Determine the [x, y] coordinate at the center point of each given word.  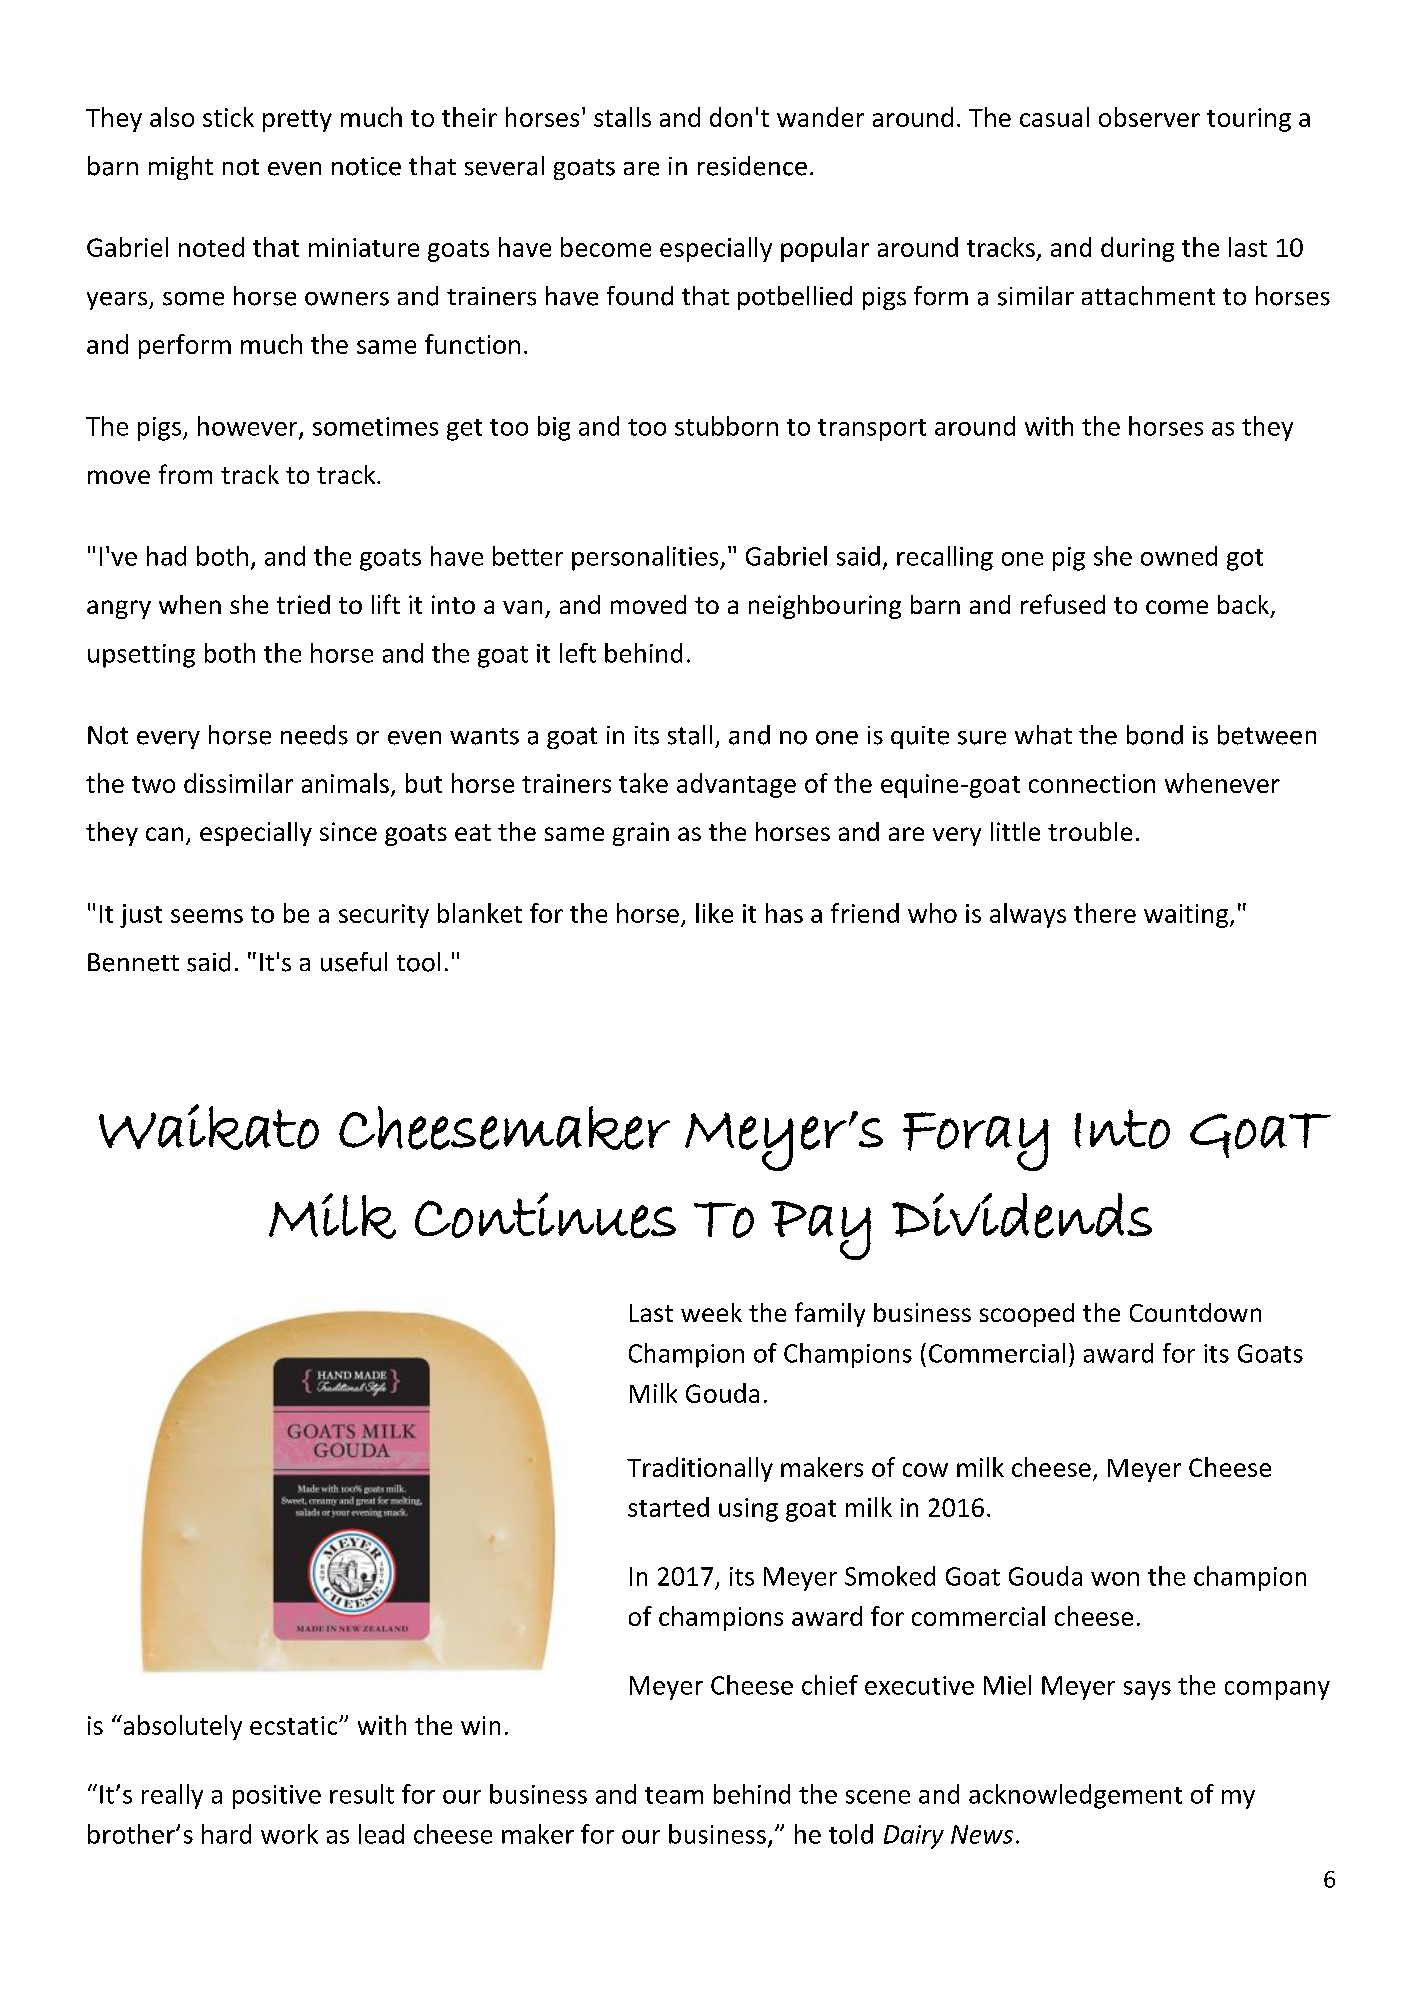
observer [1149, 117]
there [1105, 913]
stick [228, 117]
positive [277, 1797]
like [714, 913]
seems [207, 916]
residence [752, 166]
